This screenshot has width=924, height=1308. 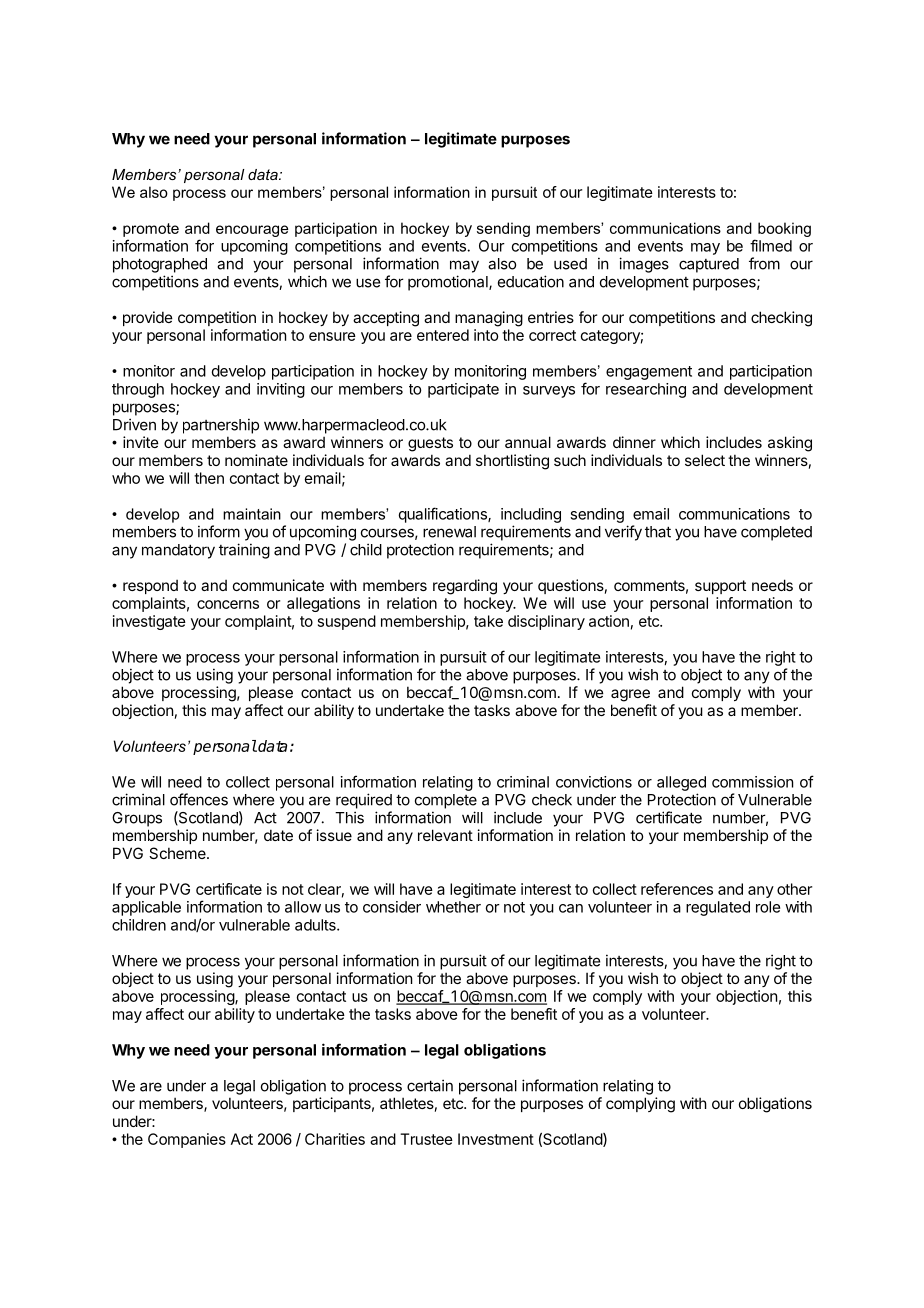 I want to click on mandatory, so click(x=178, y=551).
